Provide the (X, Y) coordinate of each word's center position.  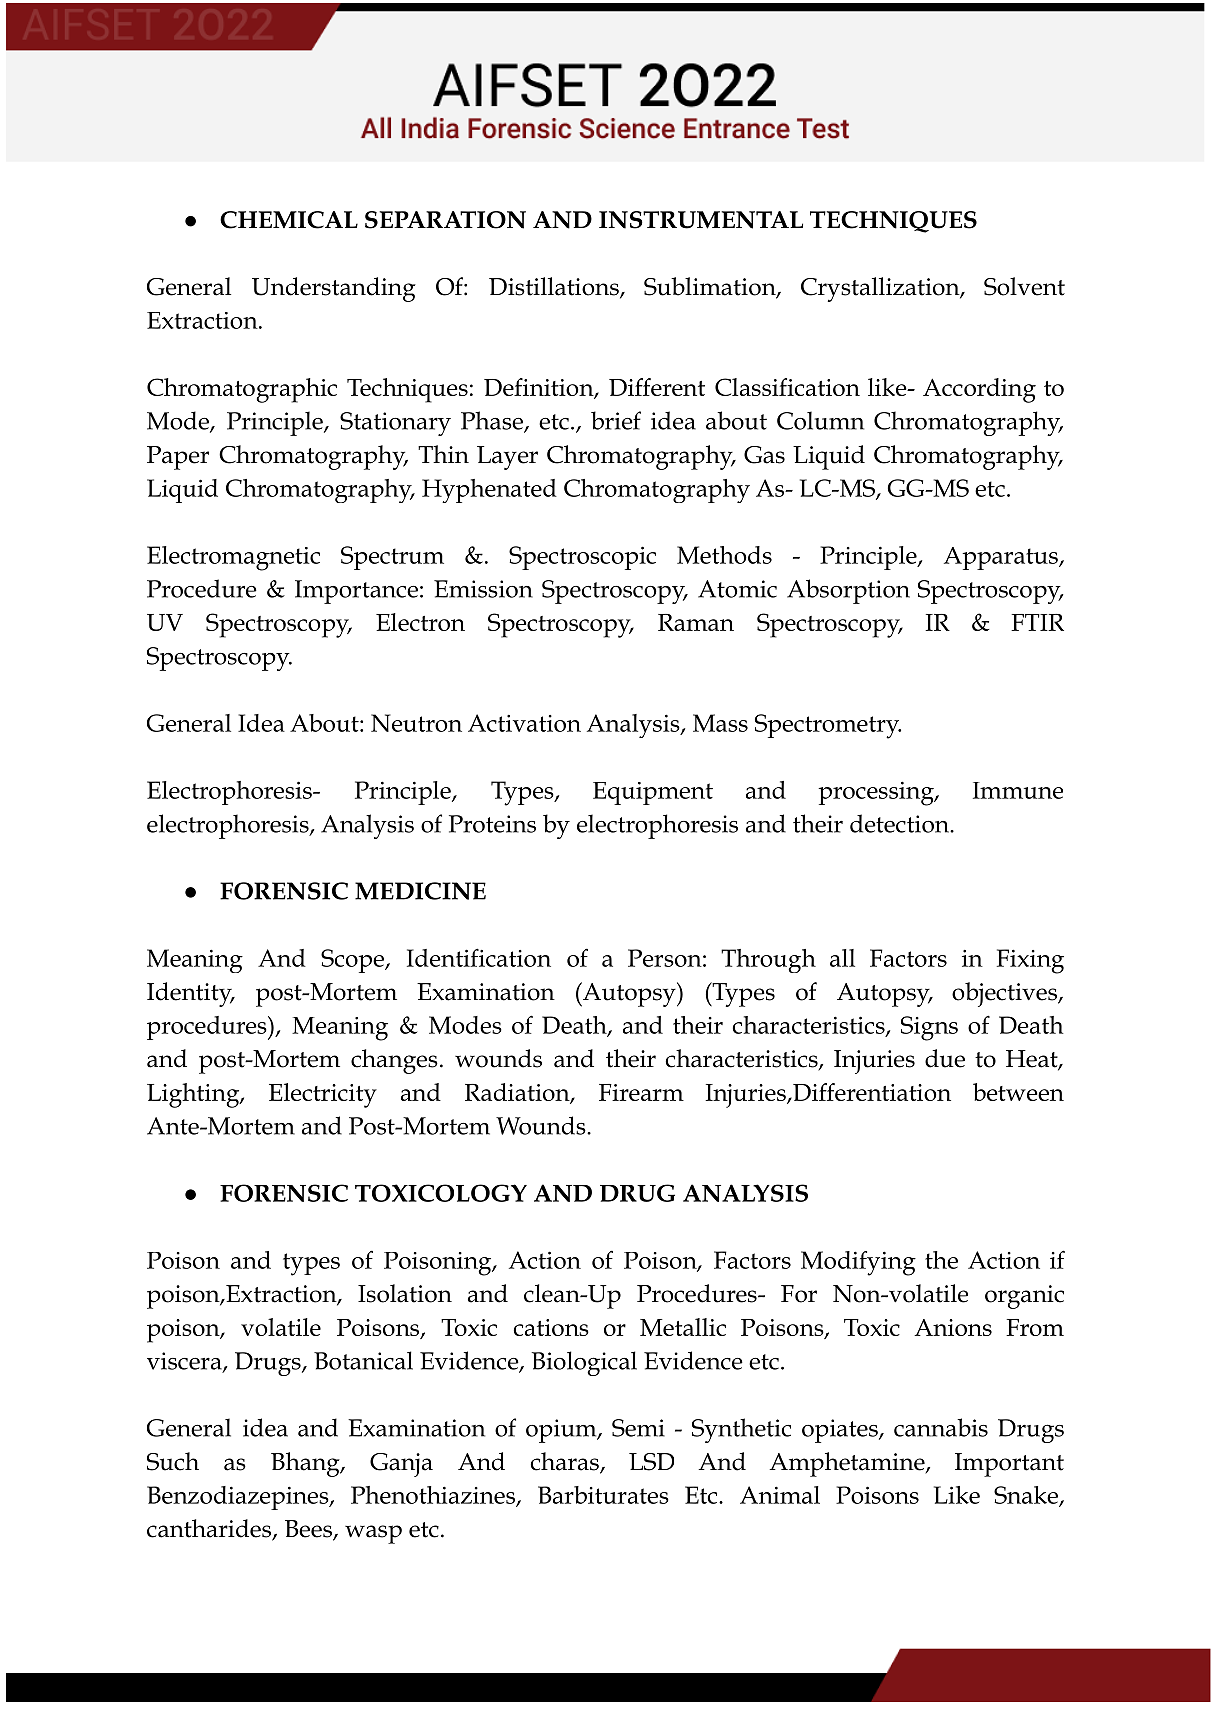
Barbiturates (603, 1495)
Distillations (555, 287)
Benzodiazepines (239, 1498)
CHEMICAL (289, 220)
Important (1009, 1465)
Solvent (1024, 286)
